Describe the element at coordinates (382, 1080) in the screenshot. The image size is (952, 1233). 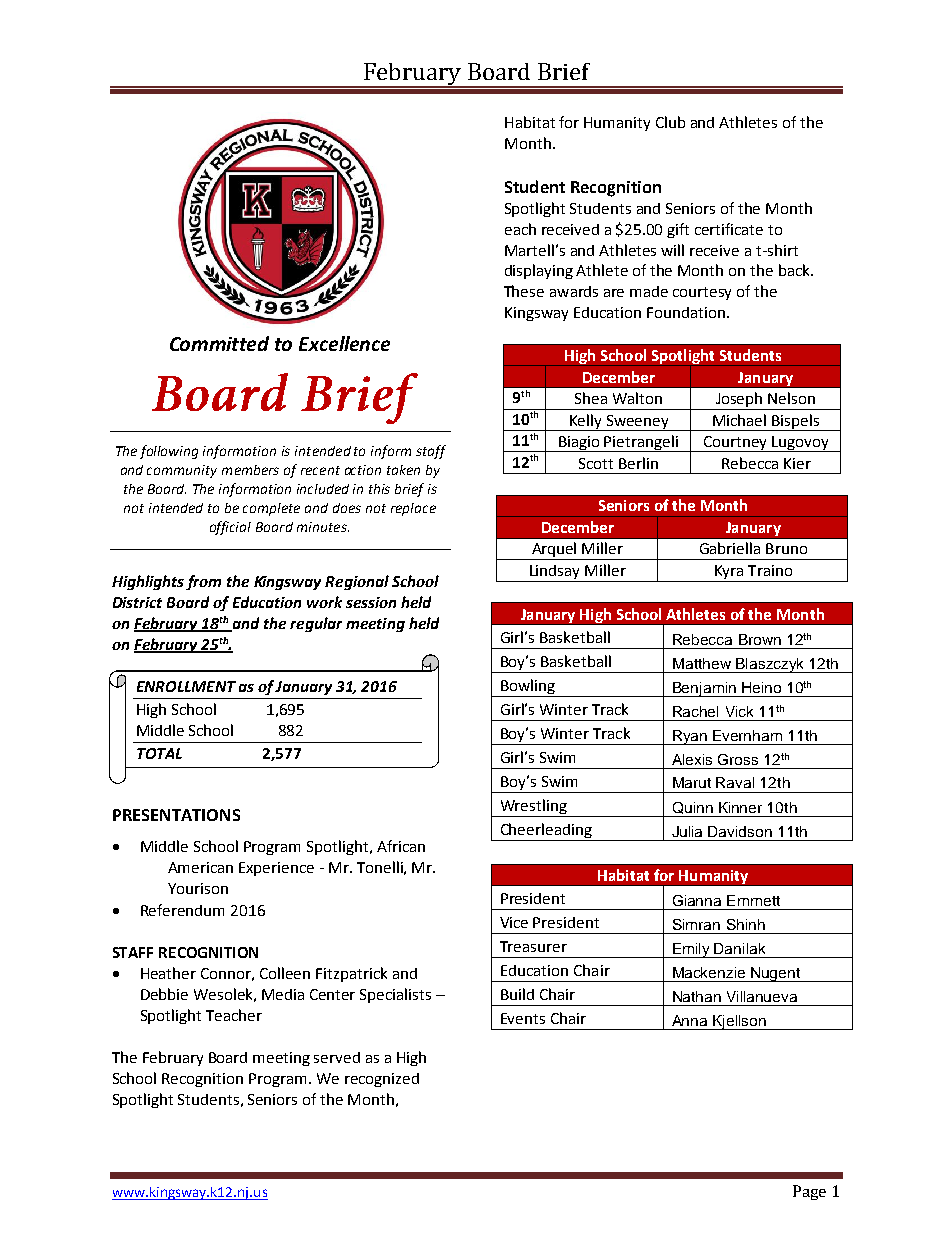
I see `recognized` at that location.
